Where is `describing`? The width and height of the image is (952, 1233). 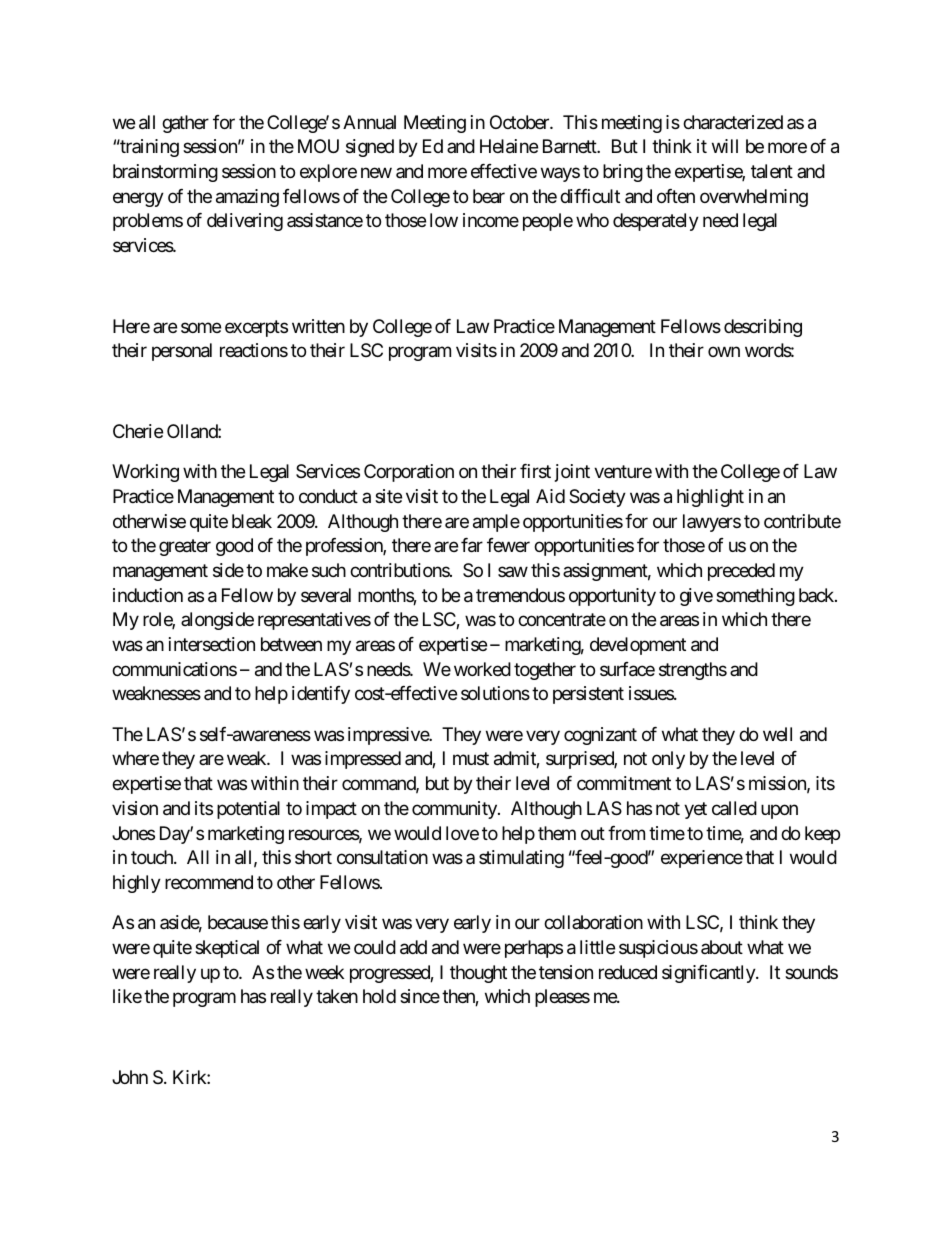
describing is located at coordinates (763, 328).
